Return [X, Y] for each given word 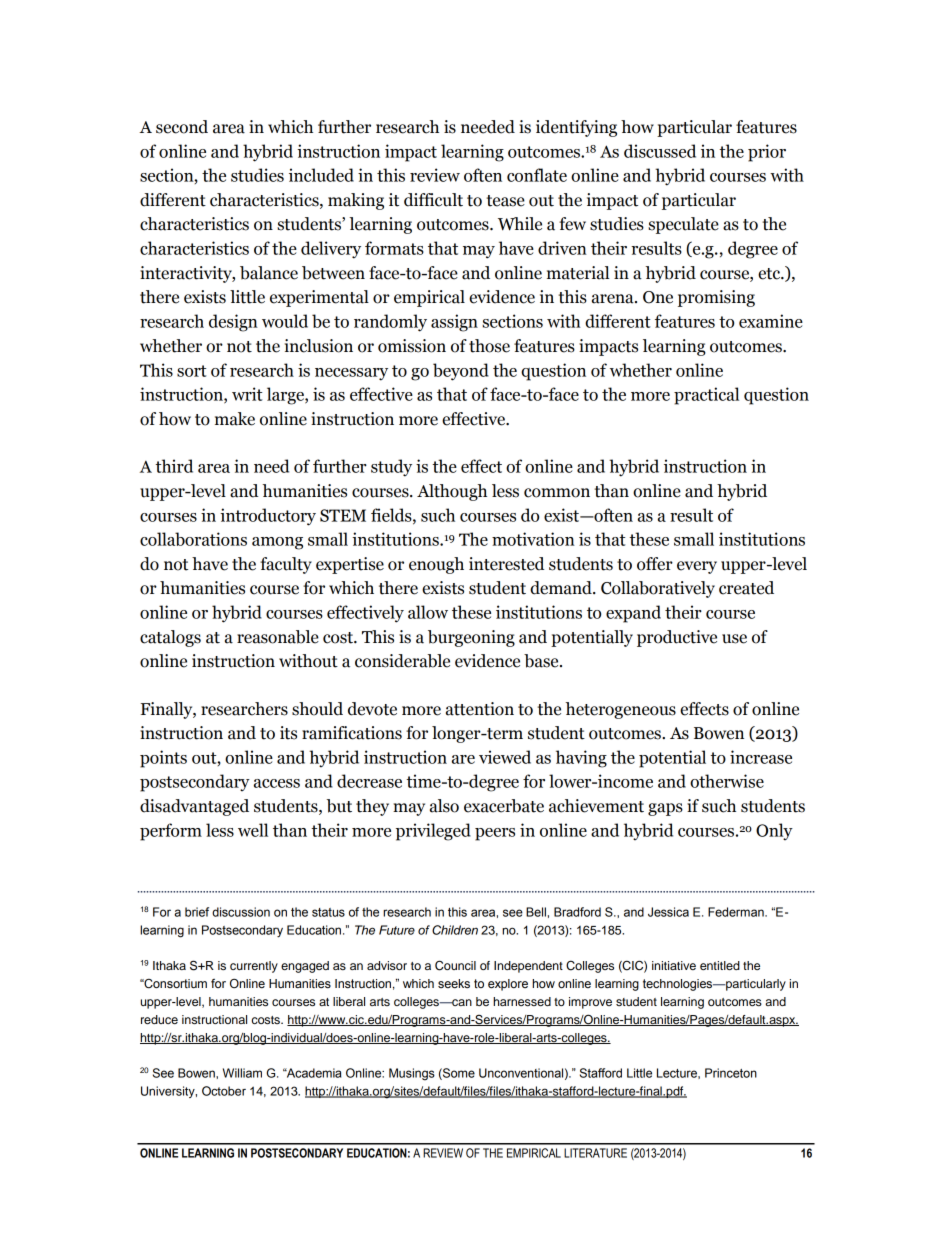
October [224, 1091]
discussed [660, 151]
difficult [433, 200]
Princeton [731, 1073]
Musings [412, 1074]
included [321, 175]
